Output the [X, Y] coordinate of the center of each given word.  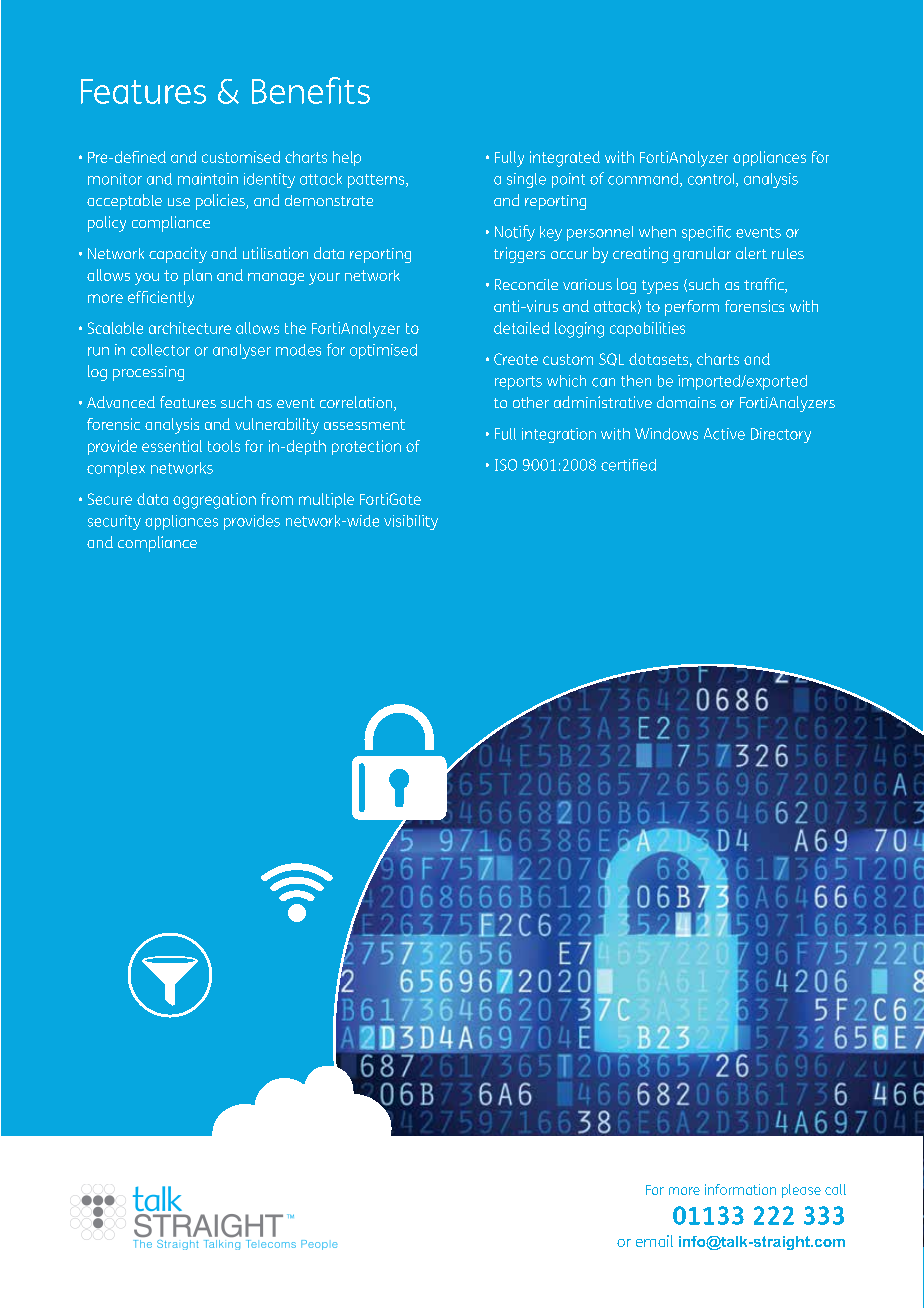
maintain [208, 179]
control [712, 180]
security [114, 522]
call [835, 1189]
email [654, 1241]
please [801, 1191]
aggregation [214, 501]
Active [724, 434]
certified [628, 465]
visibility [411, 522]
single [526, 180]
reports [518, 383]
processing [148, 373]
